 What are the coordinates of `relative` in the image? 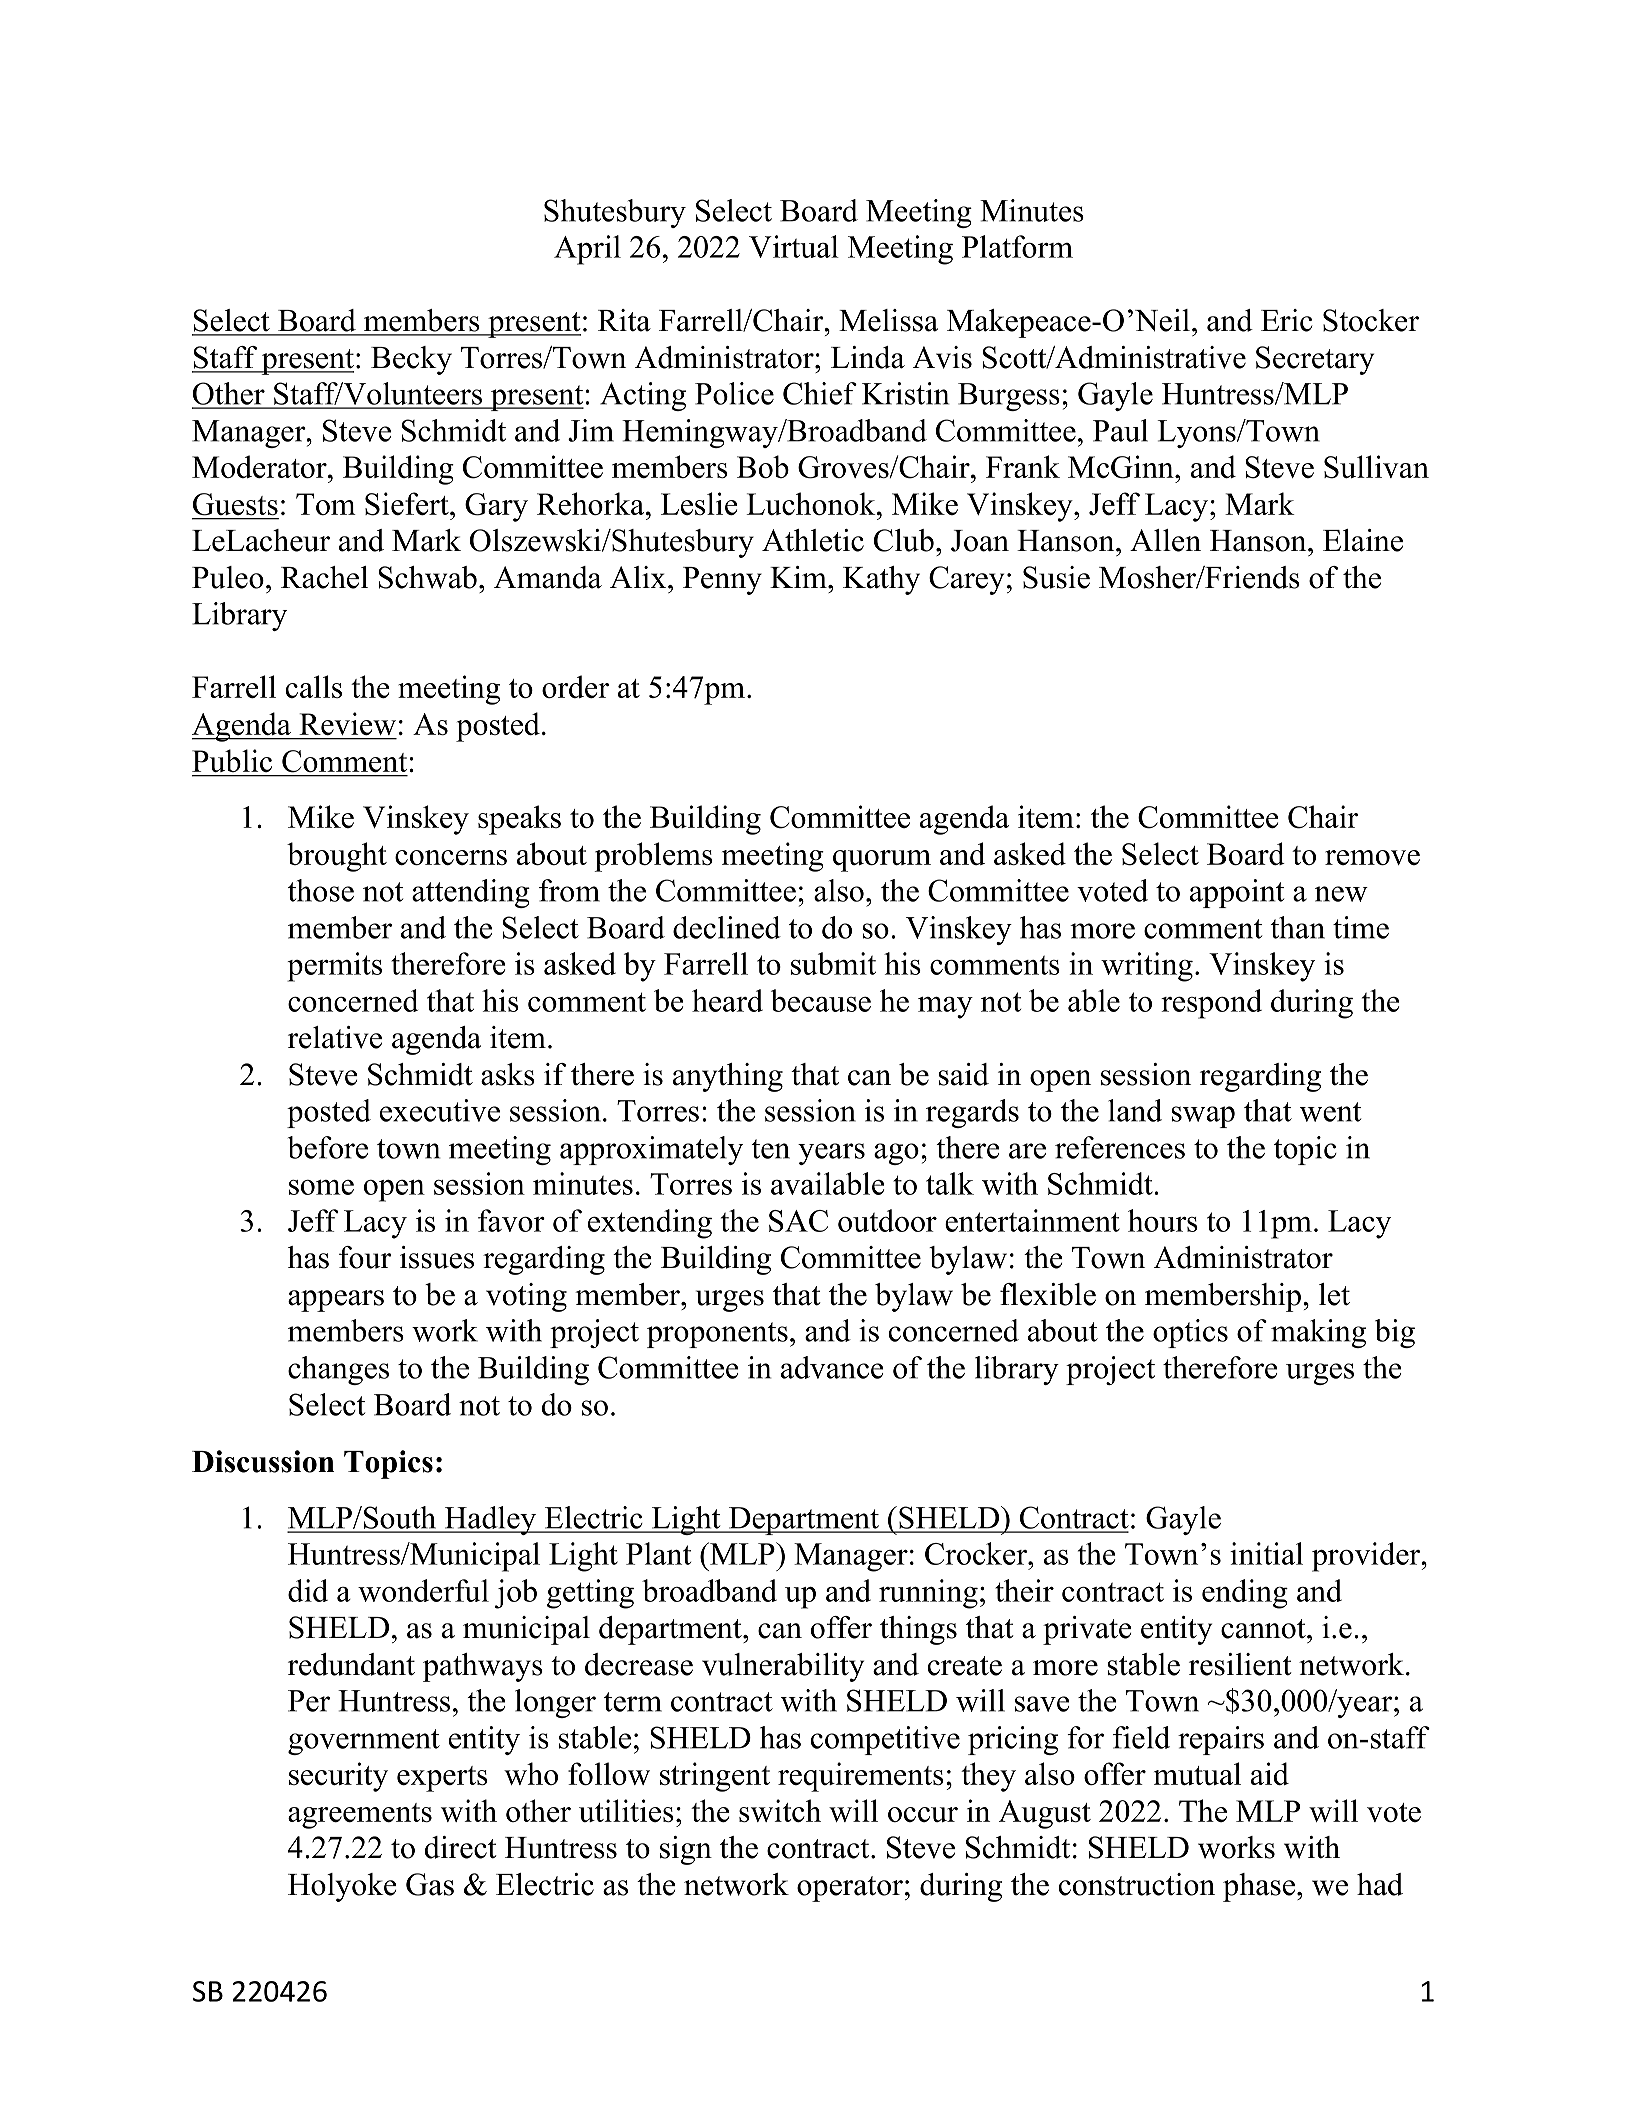 It's located at (335, 1037).
